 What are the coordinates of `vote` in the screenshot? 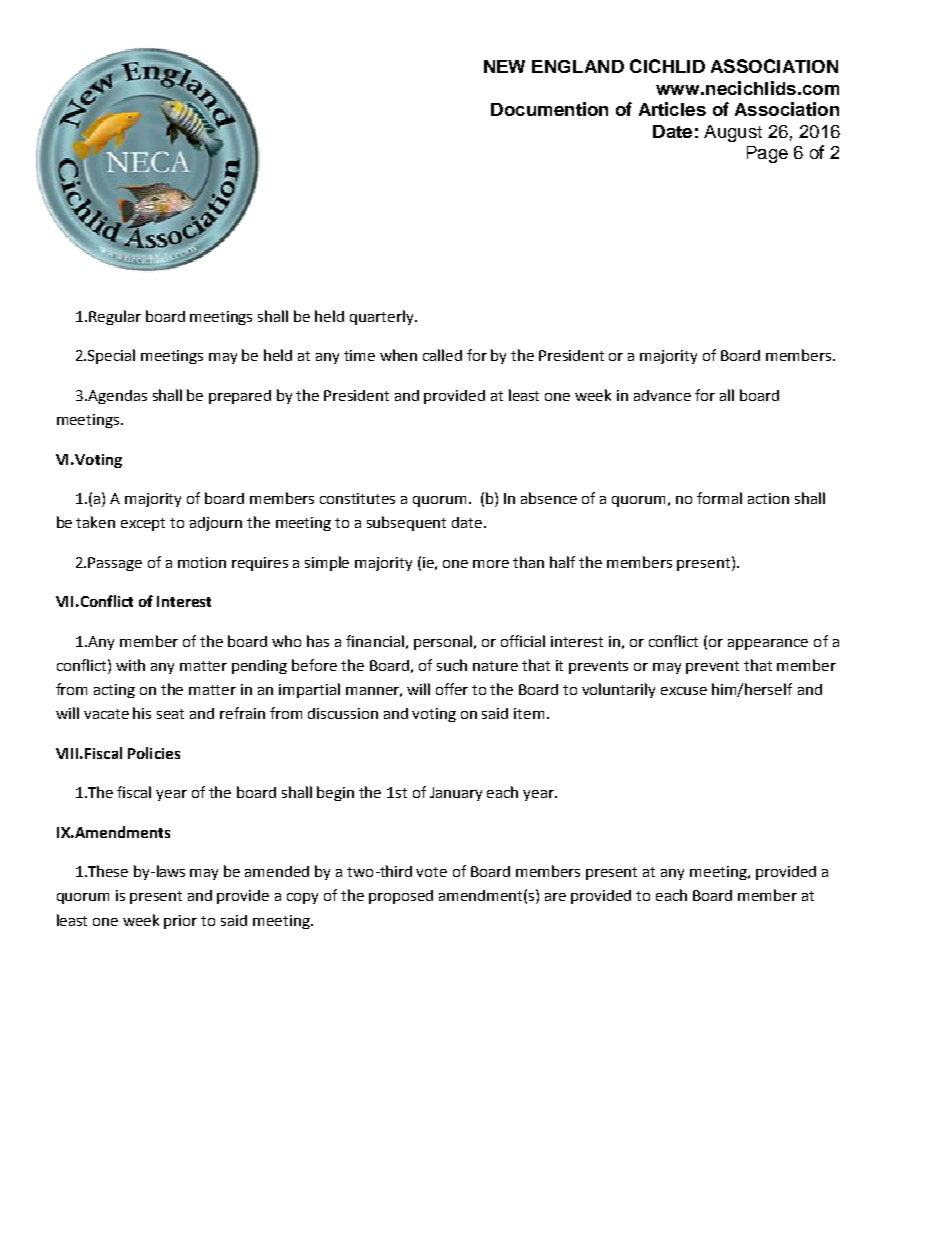 It's located at (431, 872).
